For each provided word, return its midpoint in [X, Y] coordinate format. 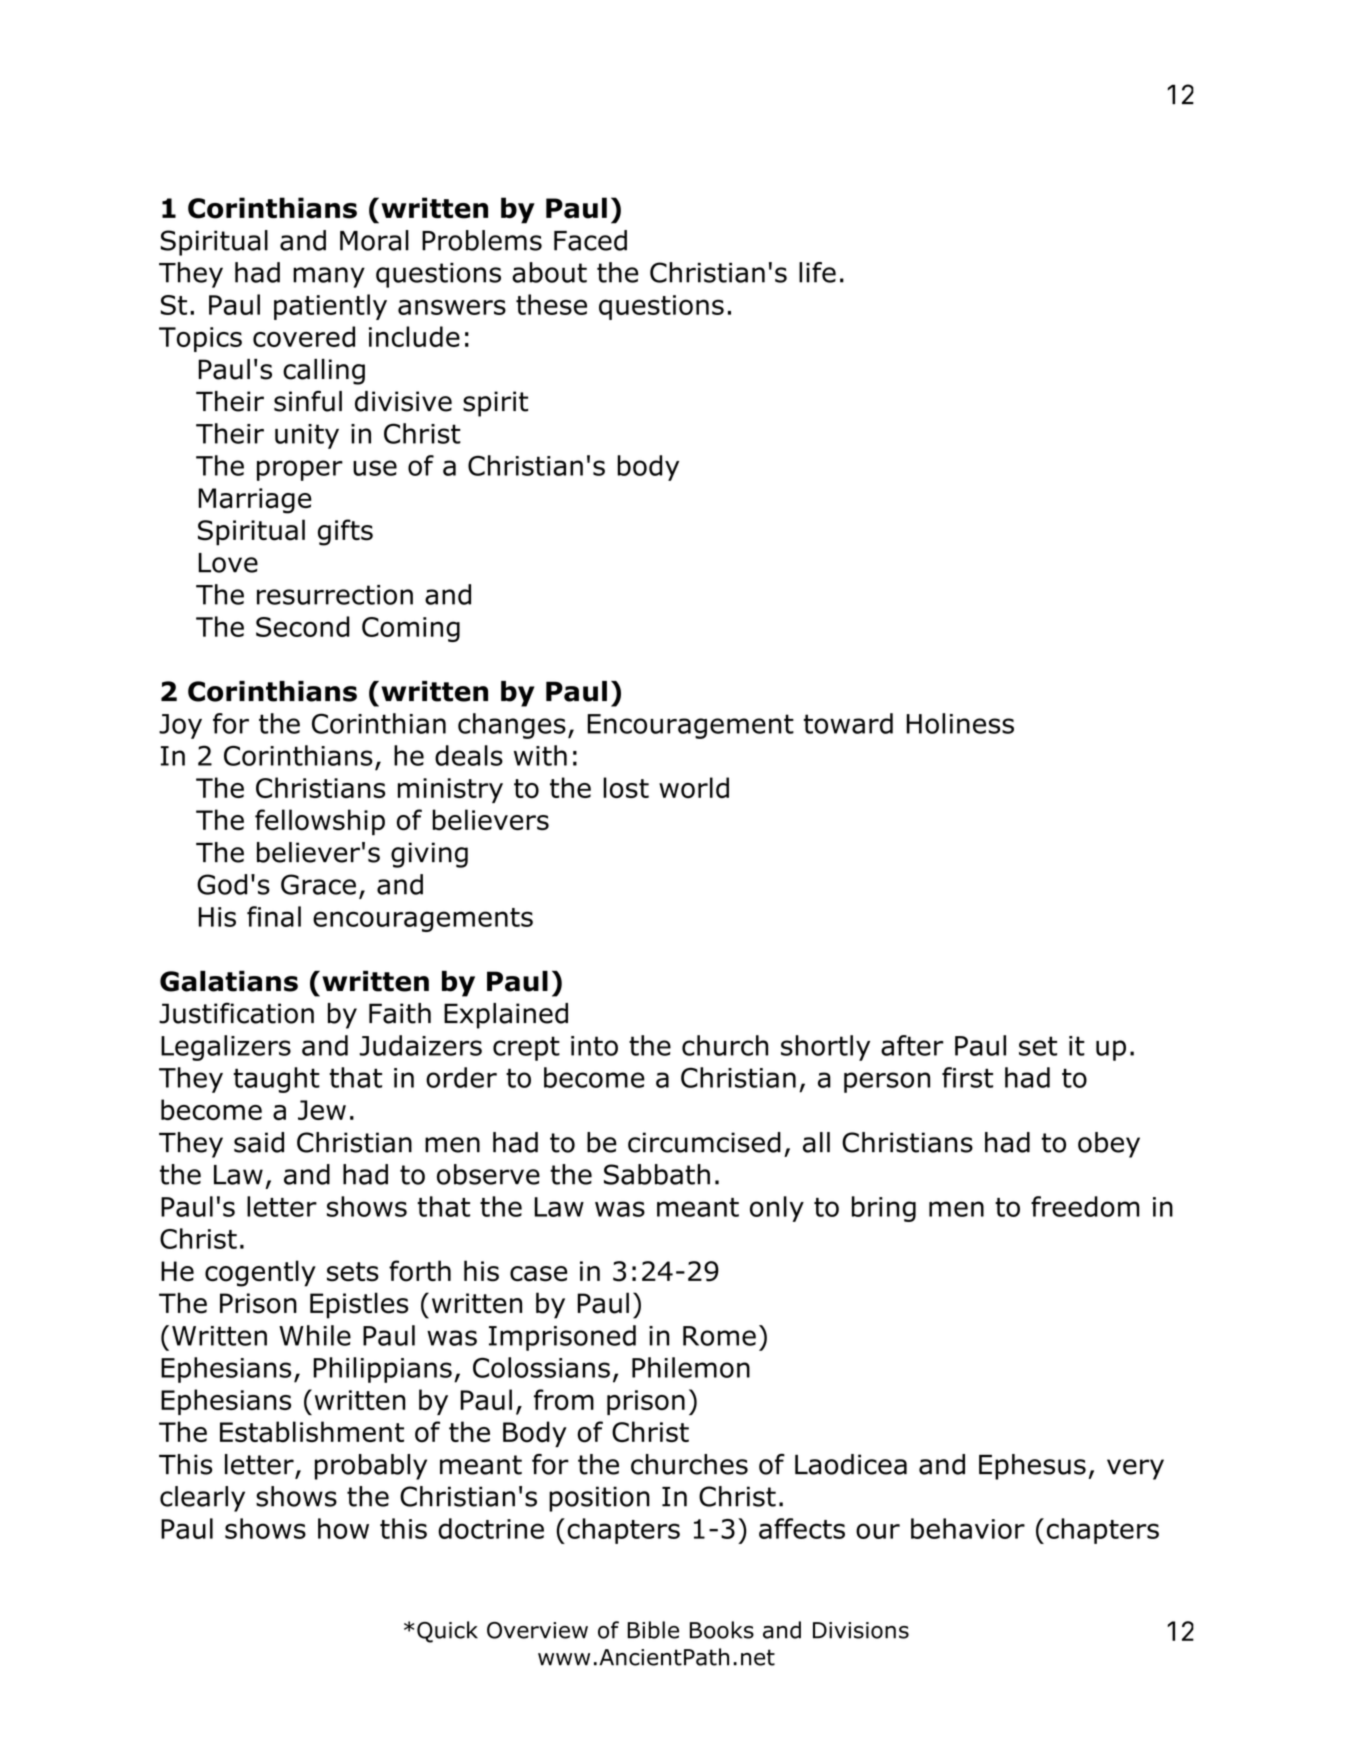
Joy [180, 726]
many [329, 277]
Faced [590, 240]
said [259, 1142]
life [817, 272]
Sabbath [657, 1174]
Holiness [960, 723]
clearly [202, 1499]
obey [1109, 1145]
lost [626, 787]
